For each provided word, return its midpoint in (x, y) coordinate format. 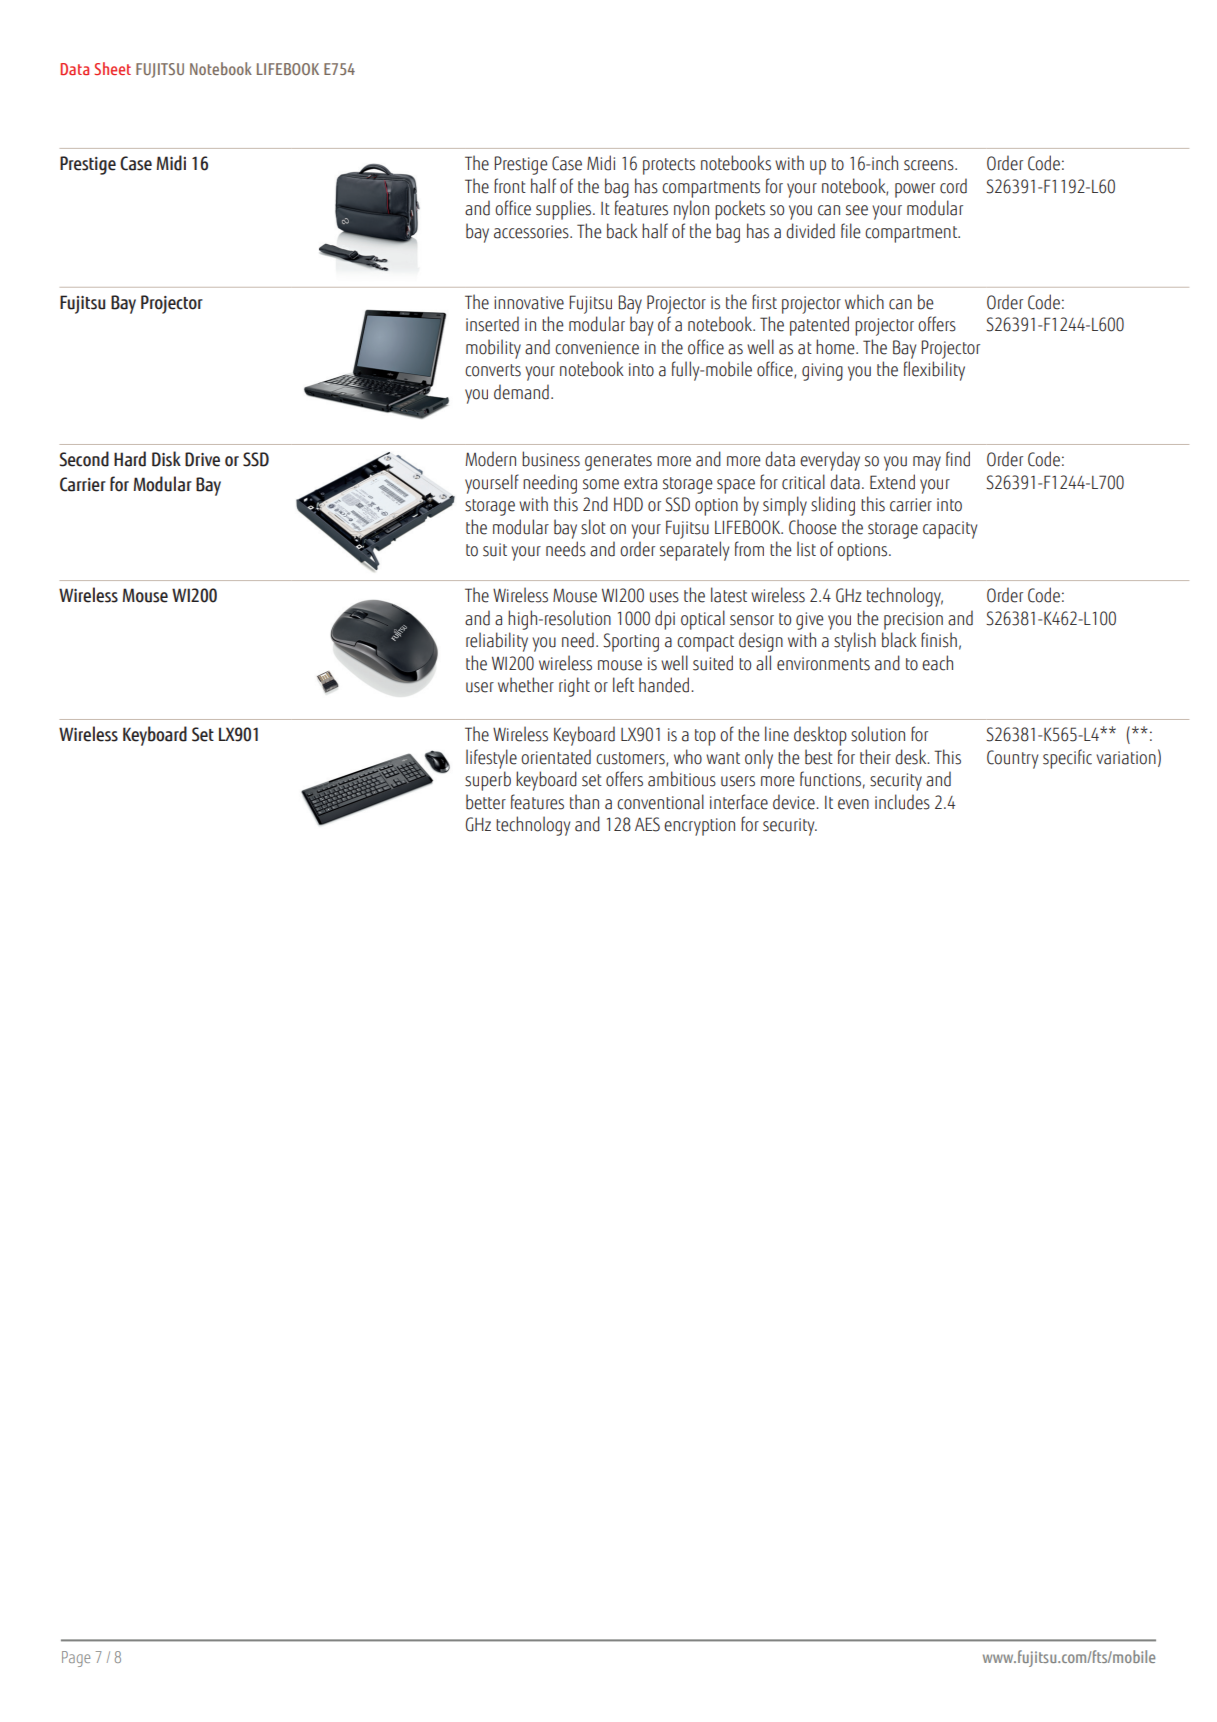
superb (488, 781)
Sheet (112, 68)
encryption (699, 827)
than (584, 802)
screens (930, 165)
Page (76, 1659)
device (795, 802)
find (958, 459)
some (601, 484)
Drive (202, 459)
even (853, 804)
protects (669, 166)
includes (902, 802)
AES (647, 824)
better (486, 802)
